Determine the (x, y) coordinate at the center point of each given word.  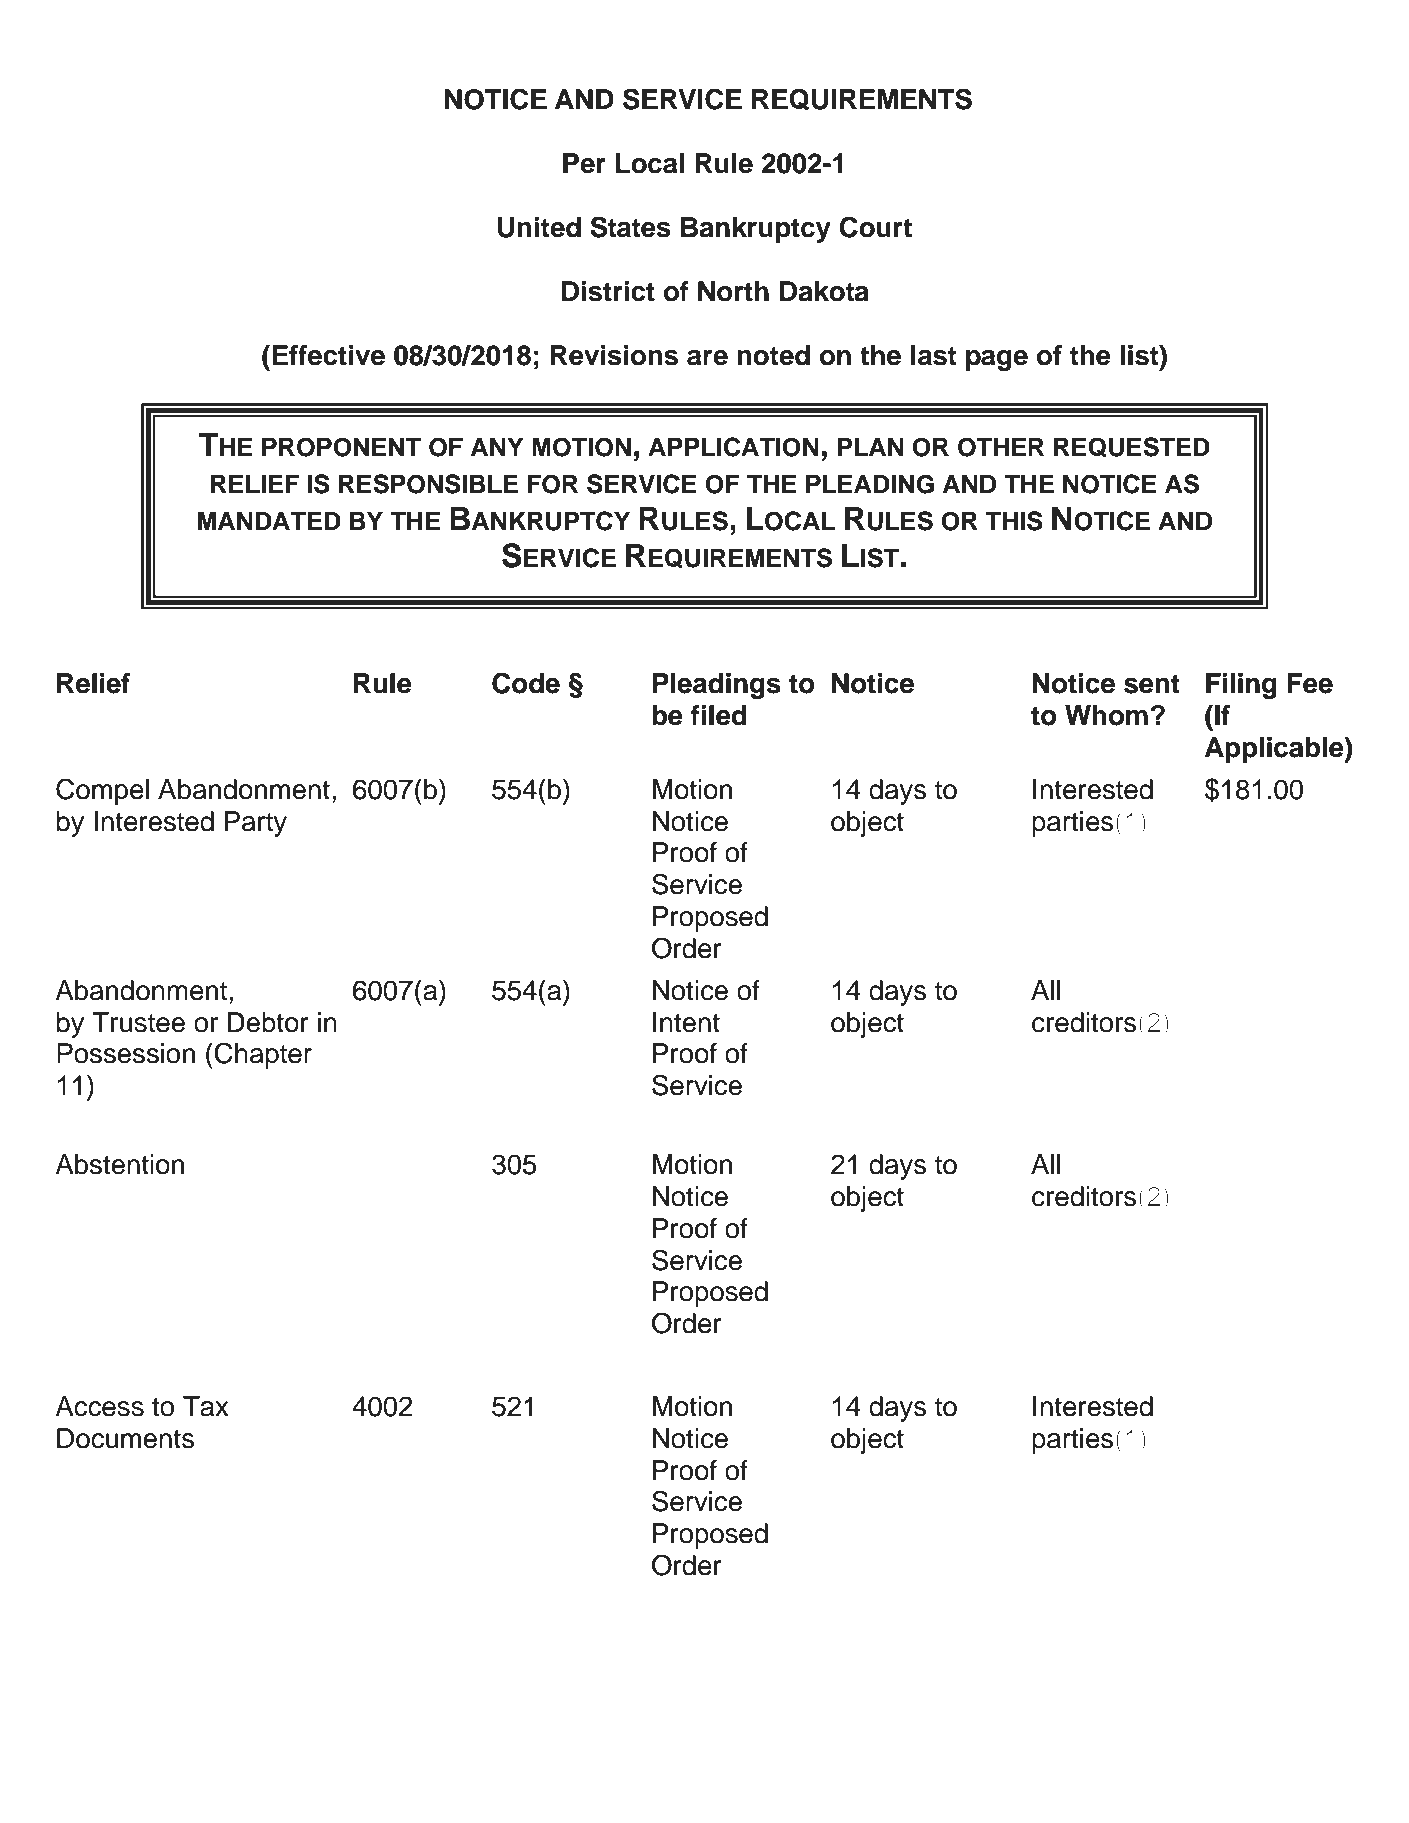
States (630, 227)
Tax (206, 1406)
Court (875, 227)
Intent (686, 1022)
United (539, 227)
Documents (126, 1438)
